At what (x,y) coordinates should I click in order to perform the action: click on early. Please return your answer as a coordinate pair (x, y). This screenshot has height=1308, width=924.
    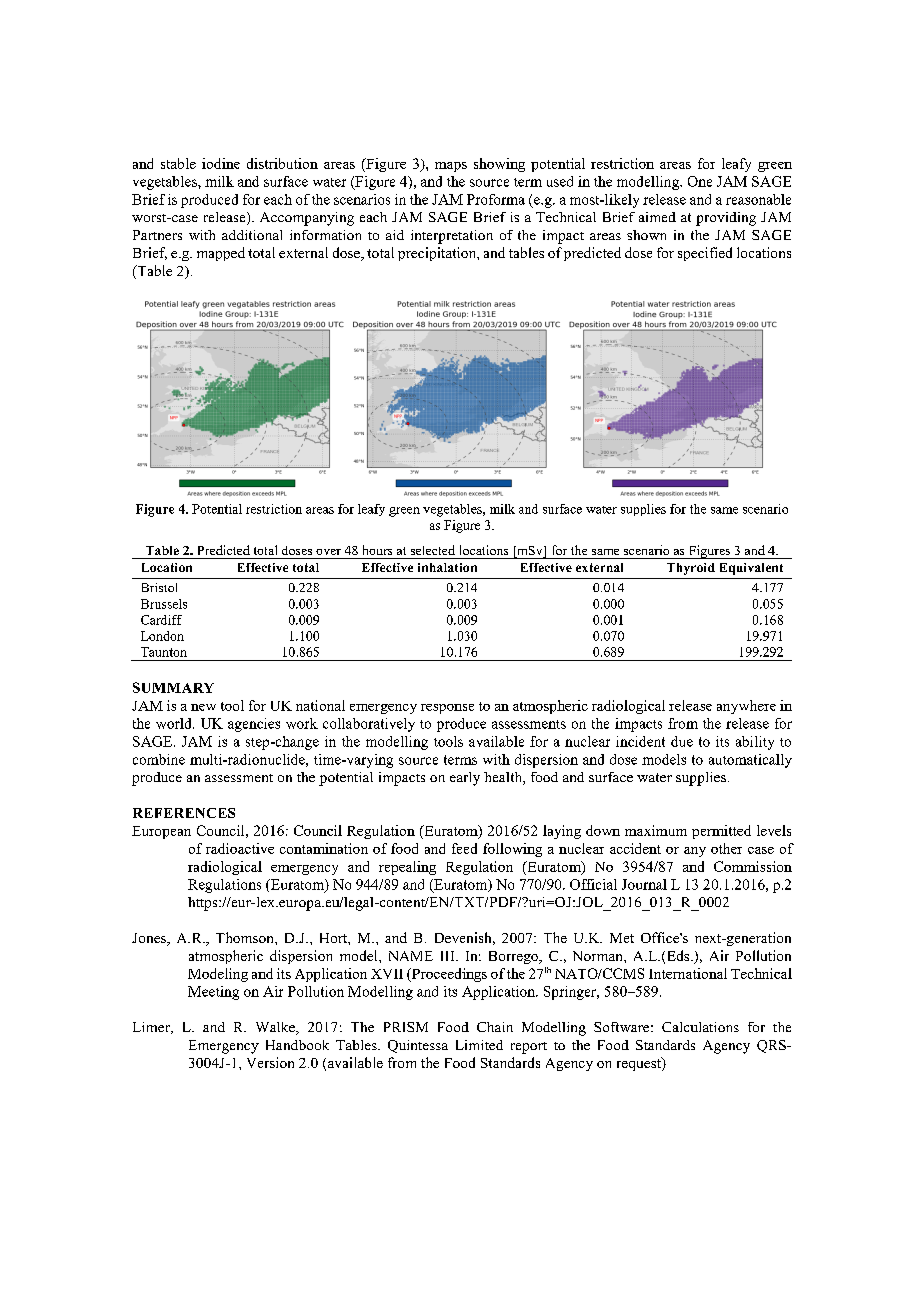
    Looking at the image, I should click on (465, 779).
